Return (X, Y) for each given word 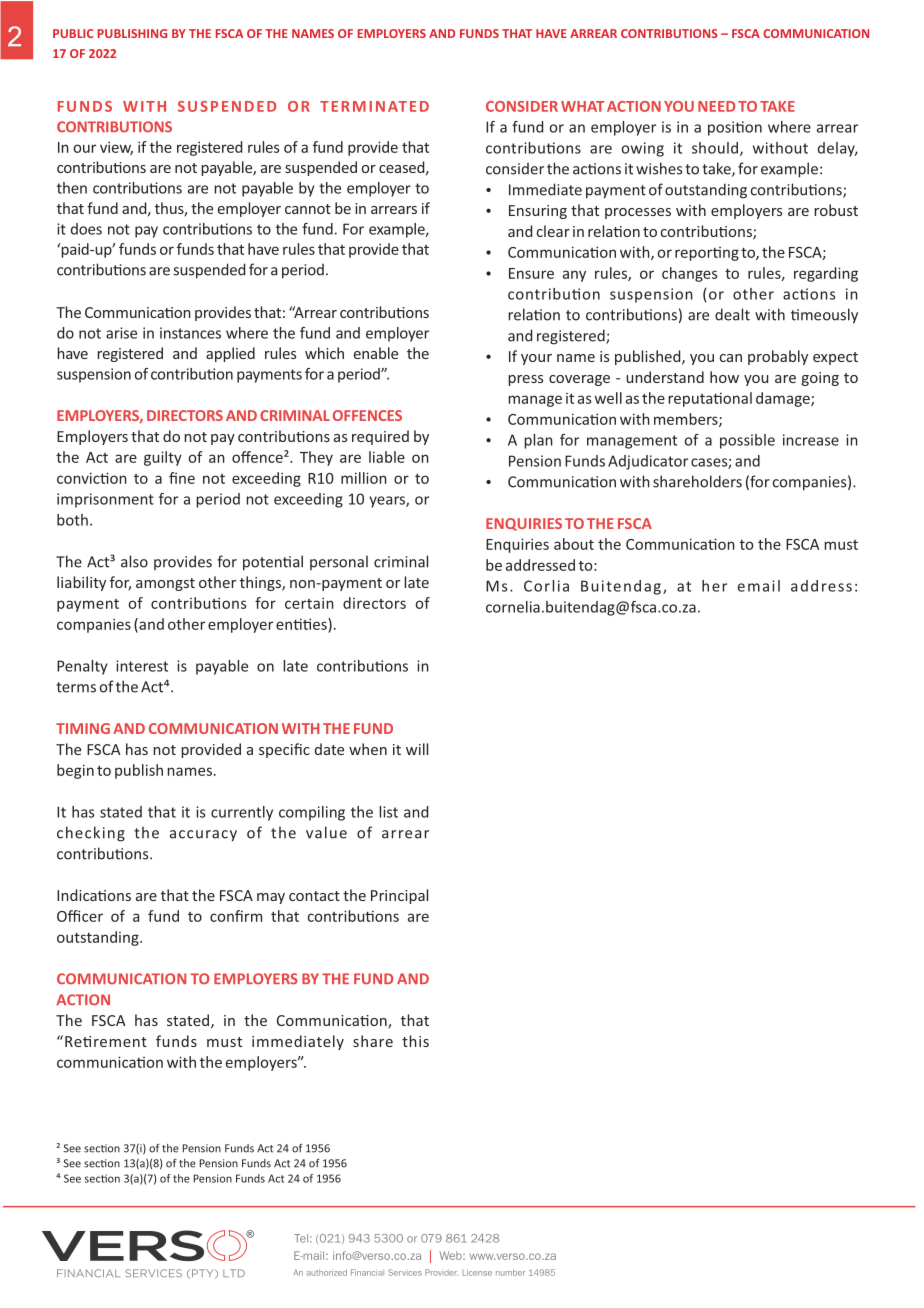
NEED (716, 106)
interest (142, 666)
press (525, 380)
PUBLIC (73, 33)
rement (120, 1042)
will (417, 749)
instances (190, 333)
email (759, 586)
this (415, 1041)
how (724, 377)
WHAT (582, 106)
